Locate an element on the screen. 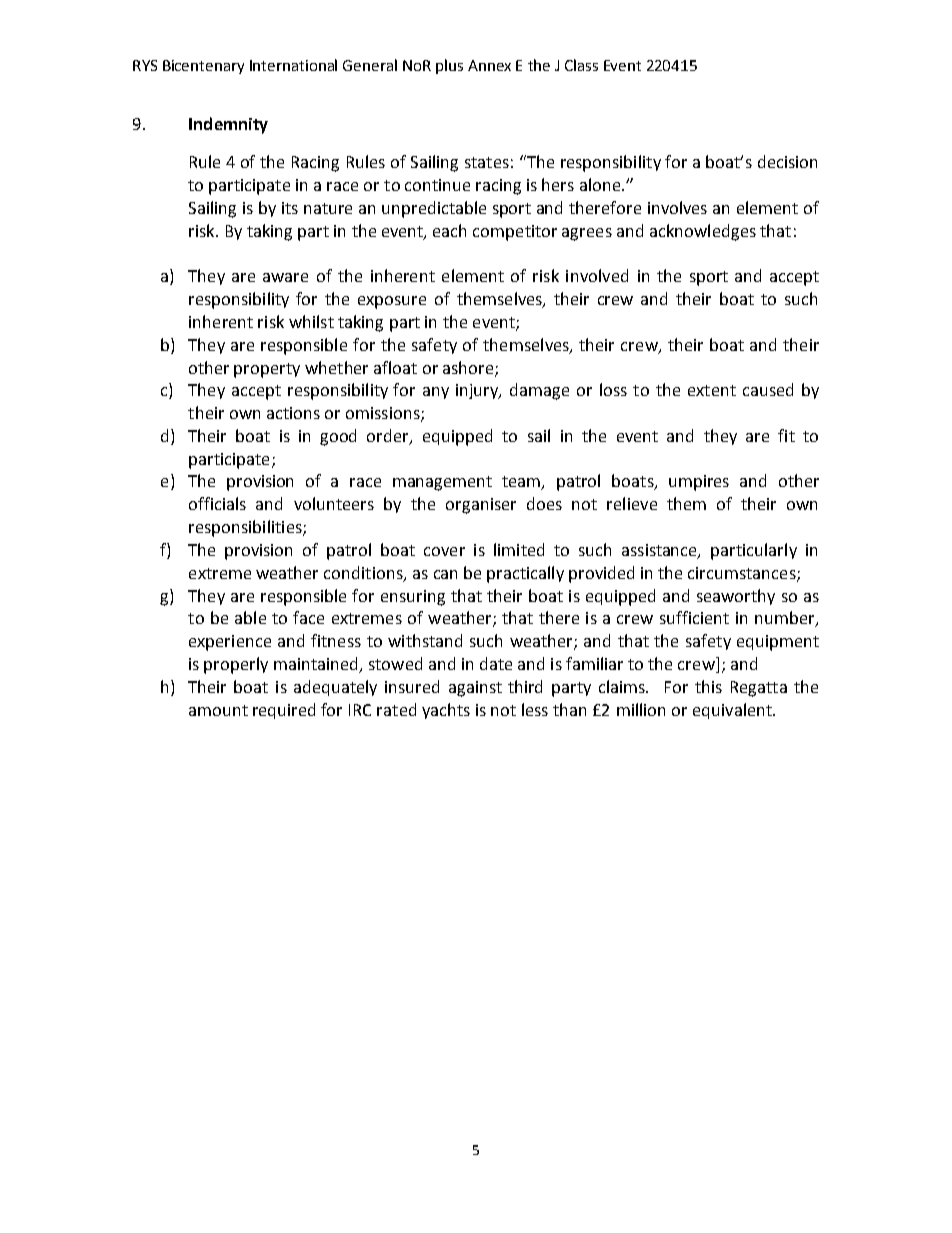  Class is located at coordinates (581, 65).
